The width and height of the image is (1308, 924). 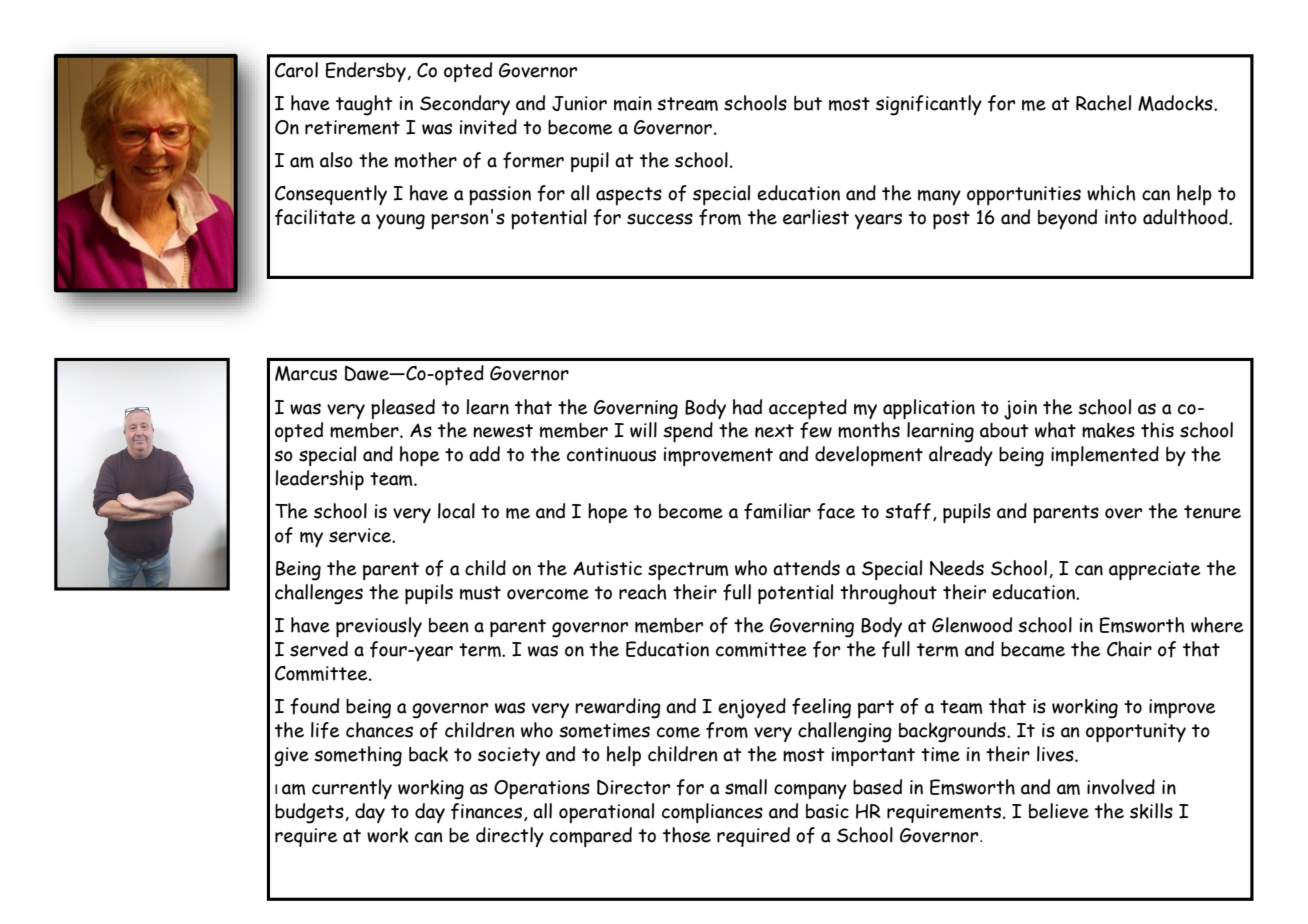 I want to click on skills, so click(x=1151, y=811).
